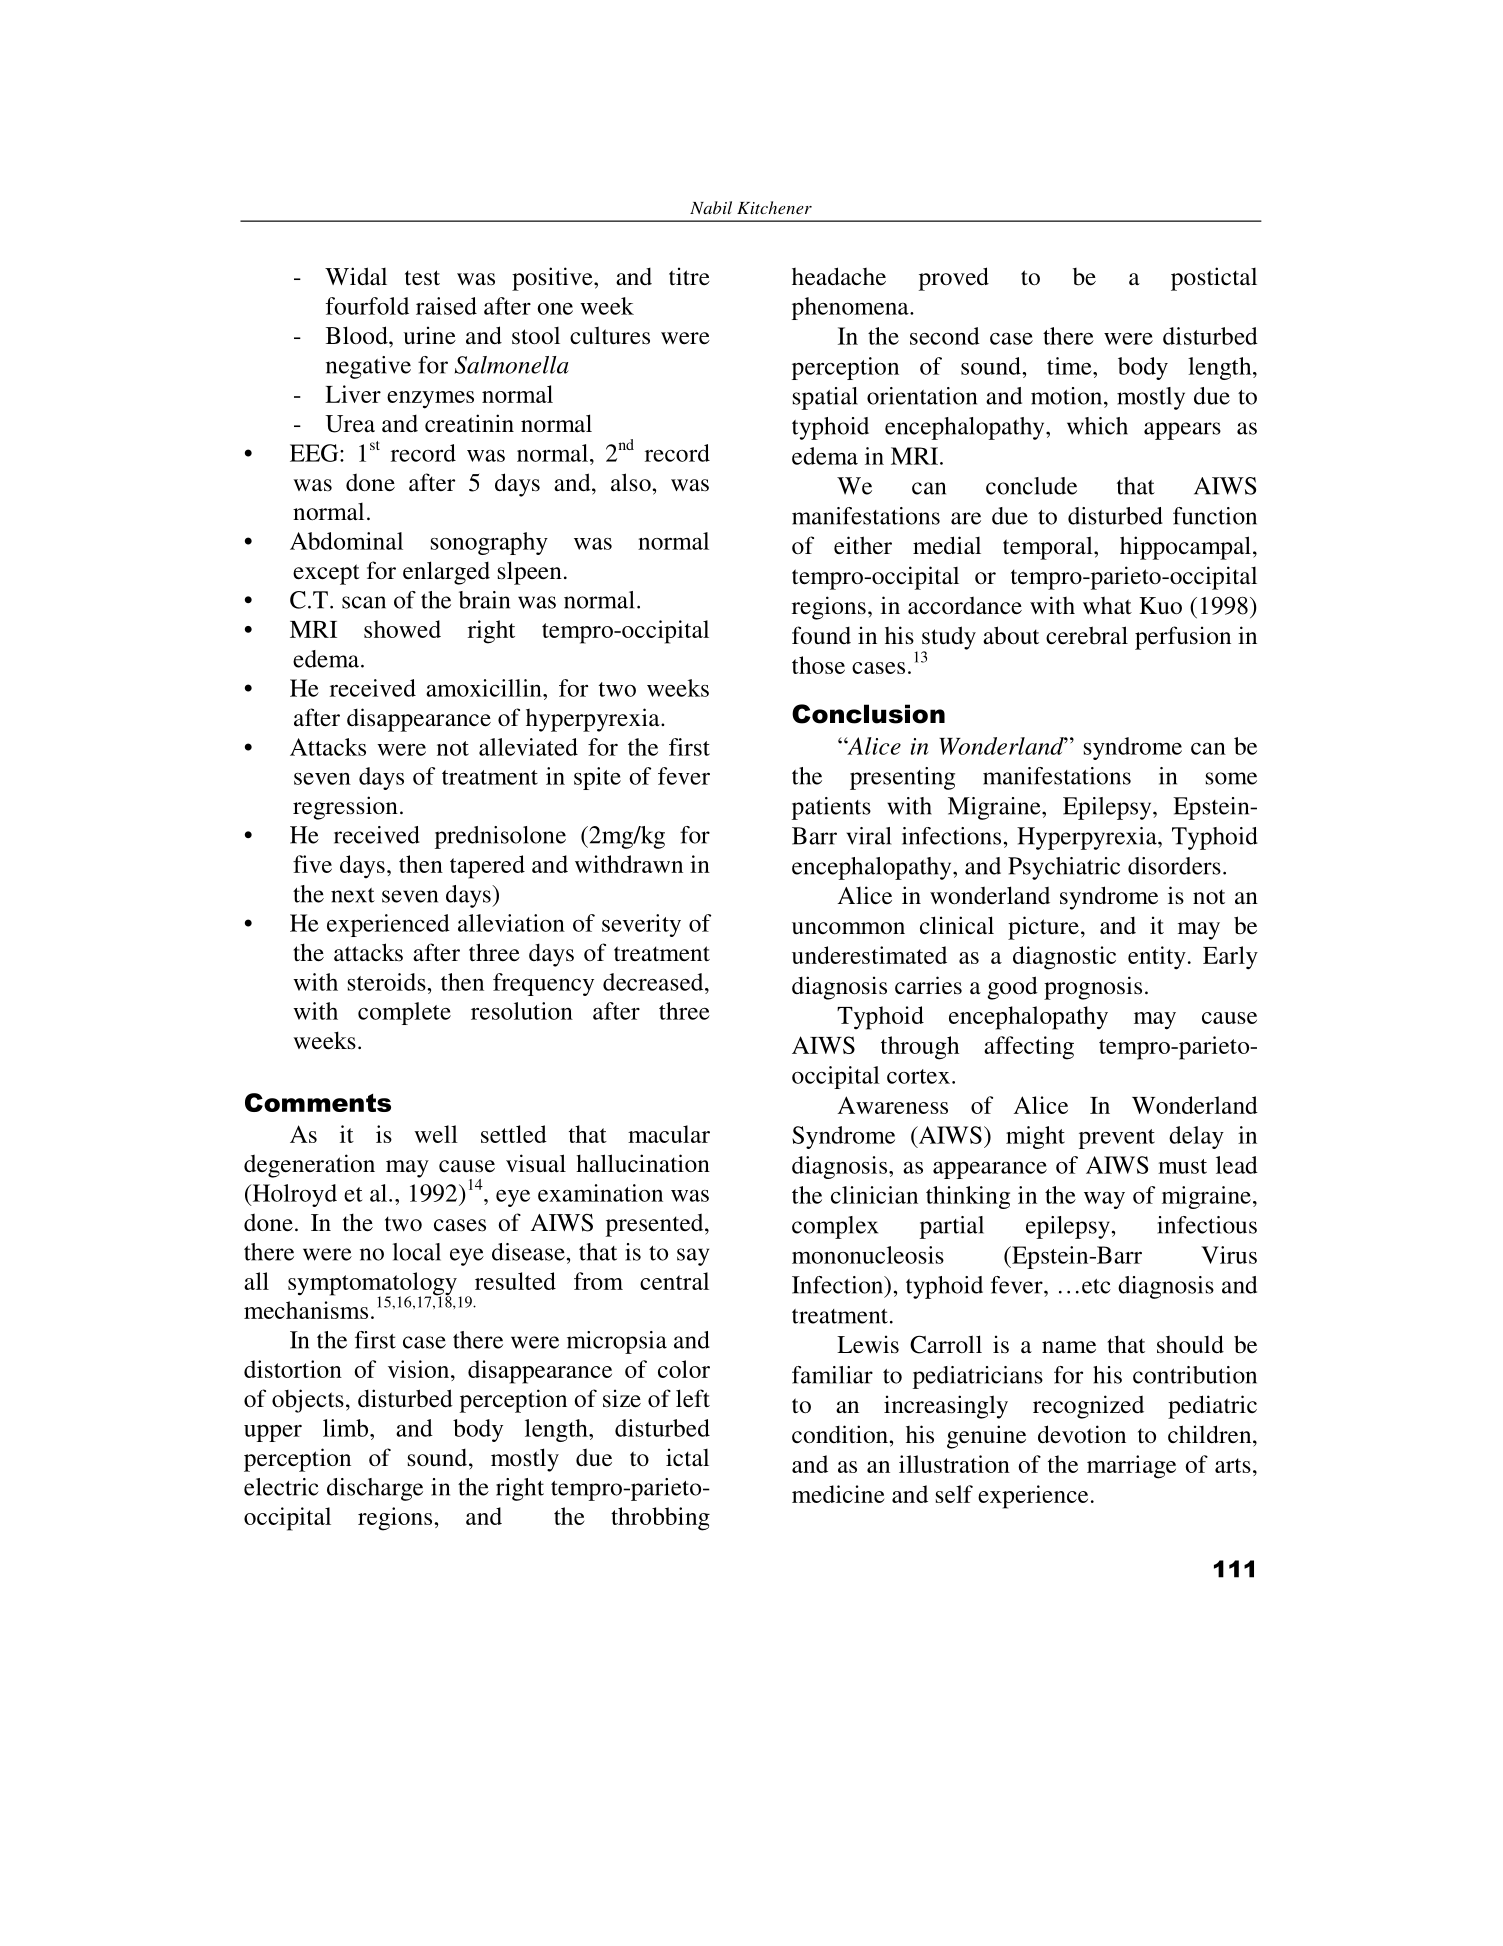 The width and height of the document is (1503, 1946). I want to click on test, so click(422, 278).
